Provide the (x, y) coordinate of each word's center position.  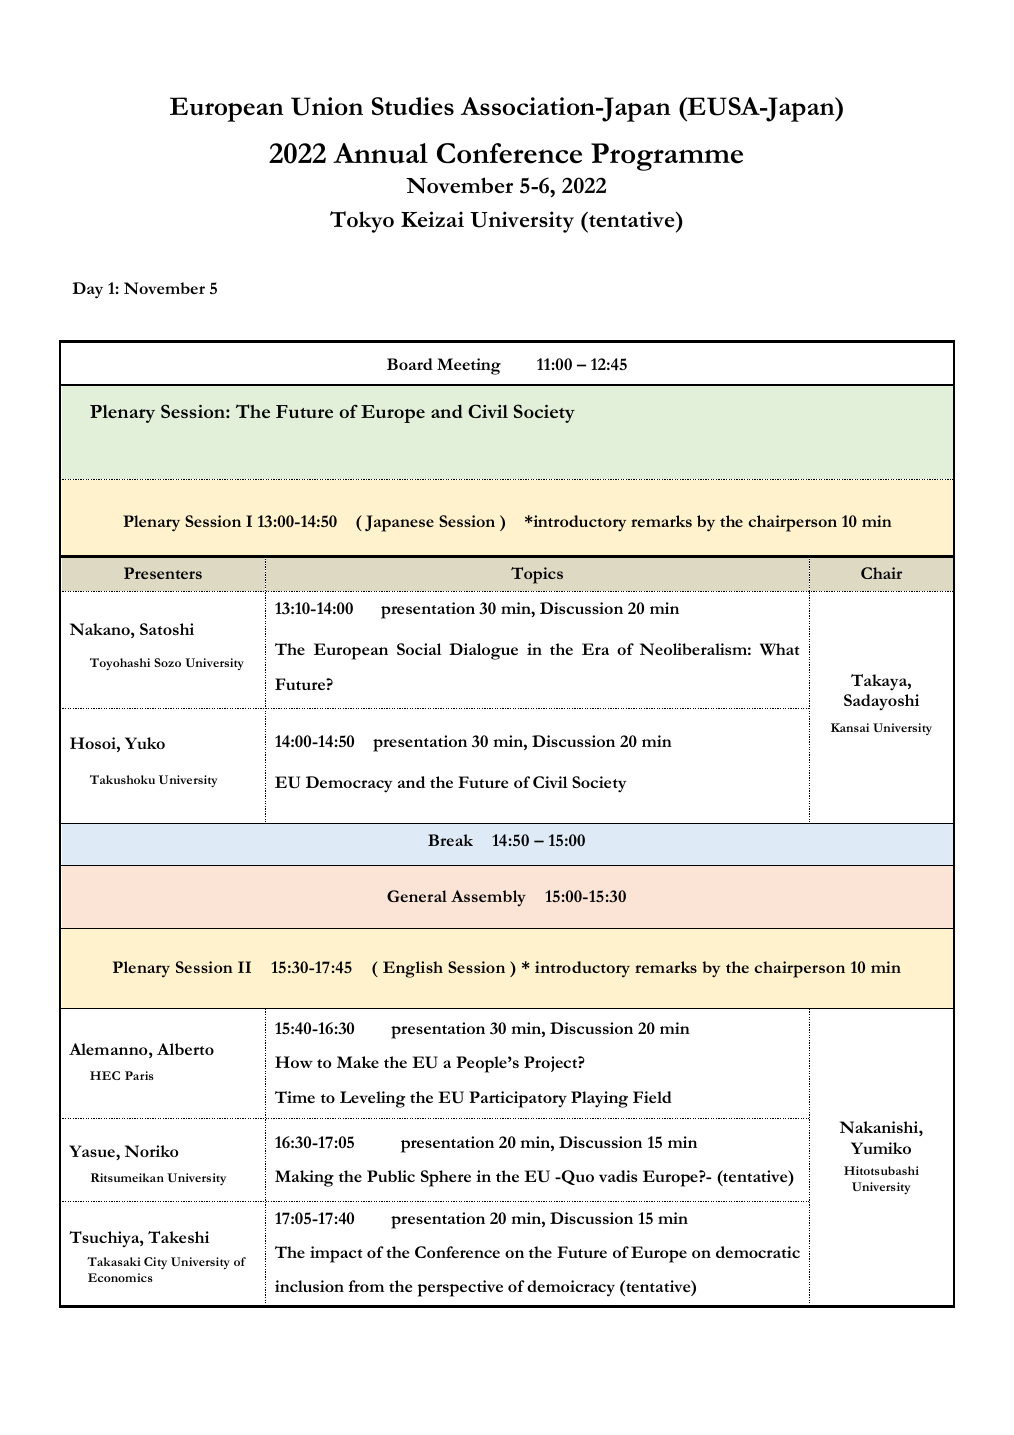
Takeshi (178, 1237)
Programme (667, 157)
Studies (413, 106)
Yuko (145, 743)
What (780, 649)
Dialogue (483, 651)
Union (327, 106)
